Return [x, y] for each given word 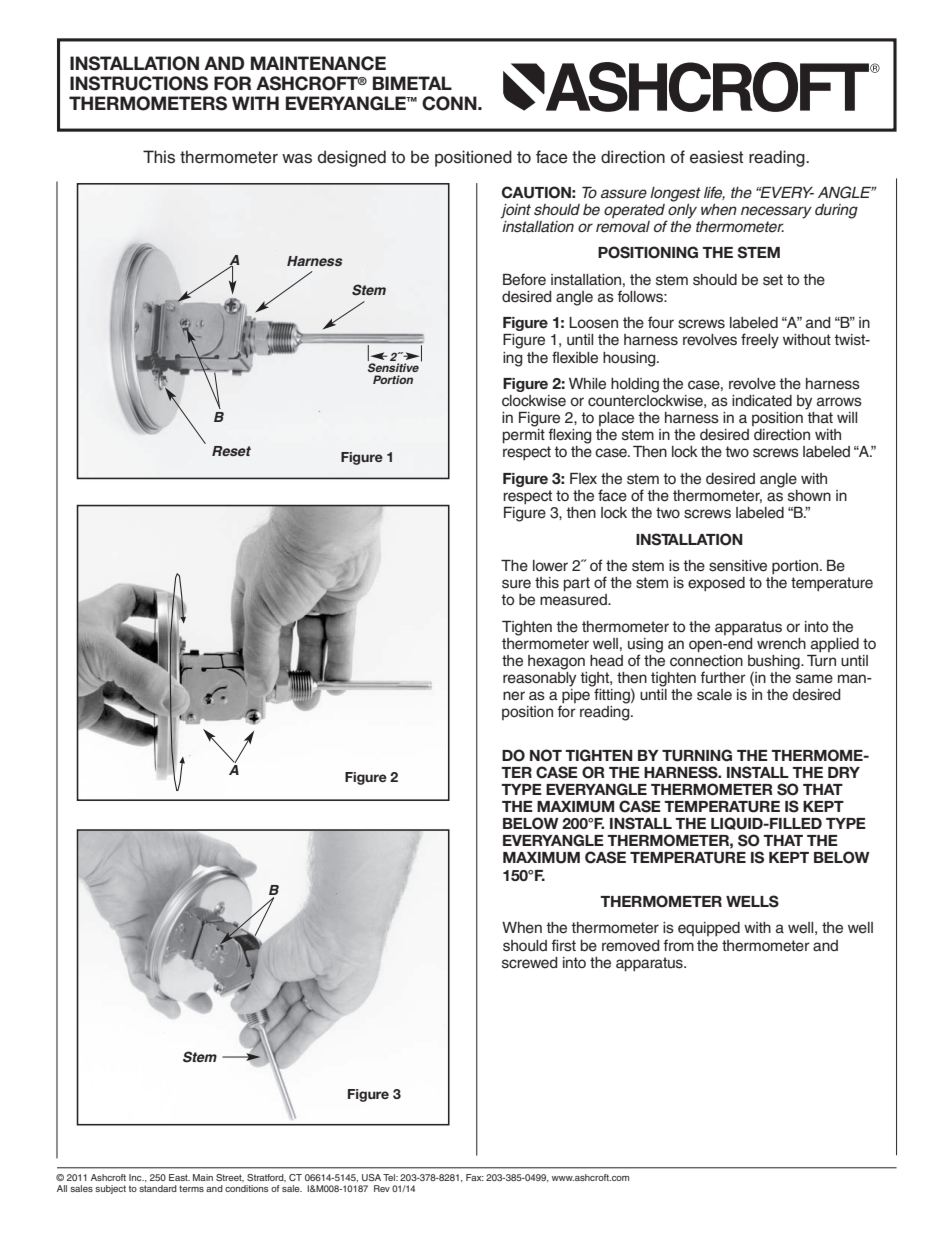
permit [524, 436]
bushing [775, 663]
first [563, 945]
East [179, 1177]
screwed [530, 963]
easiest [716, 157]
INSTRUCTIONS [139, 83]
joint [515, 211]
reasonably [539, 678]
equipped [709, 929]
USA [371, 1177]
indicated [762, 401]
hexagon [556, 662]
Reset [231, 451]
